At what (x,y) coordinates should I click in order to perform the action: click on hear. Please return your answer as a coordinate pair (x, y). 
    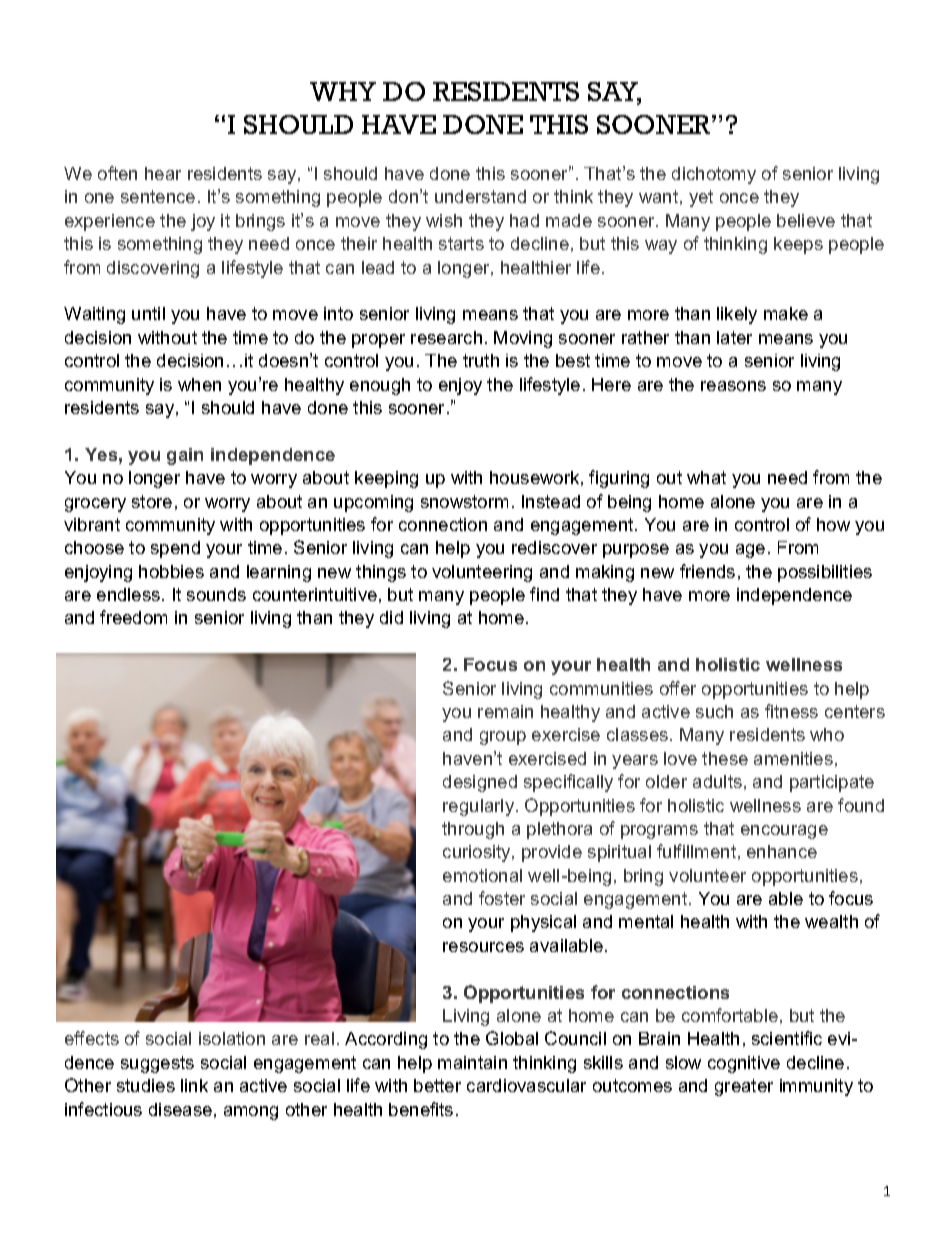
    Looking at the image, I should click on (163, 173).
